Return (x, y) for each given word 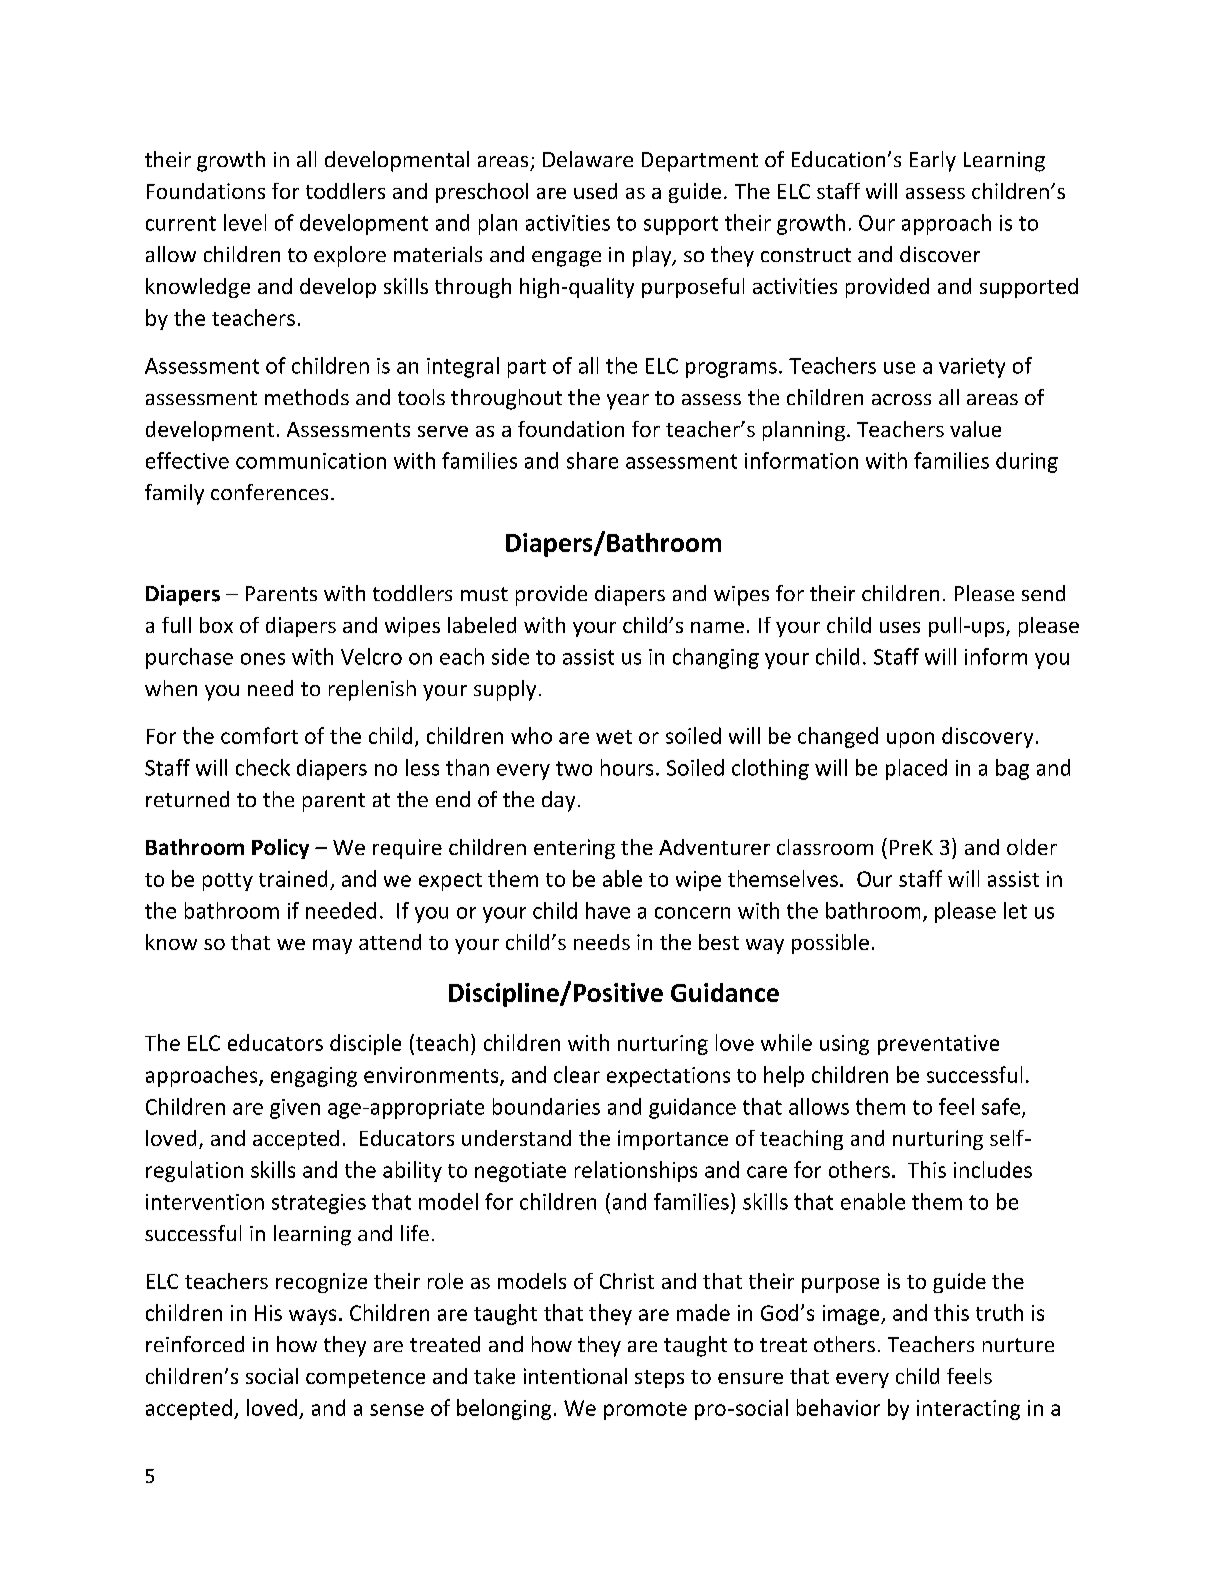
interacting (968, 1410)
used (595, 191)
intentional (575, 1376)
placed (916, 769)
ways (312, 1317)
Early (933, 161)
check (263, 767)
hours (627, 767)
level (245, 222)
